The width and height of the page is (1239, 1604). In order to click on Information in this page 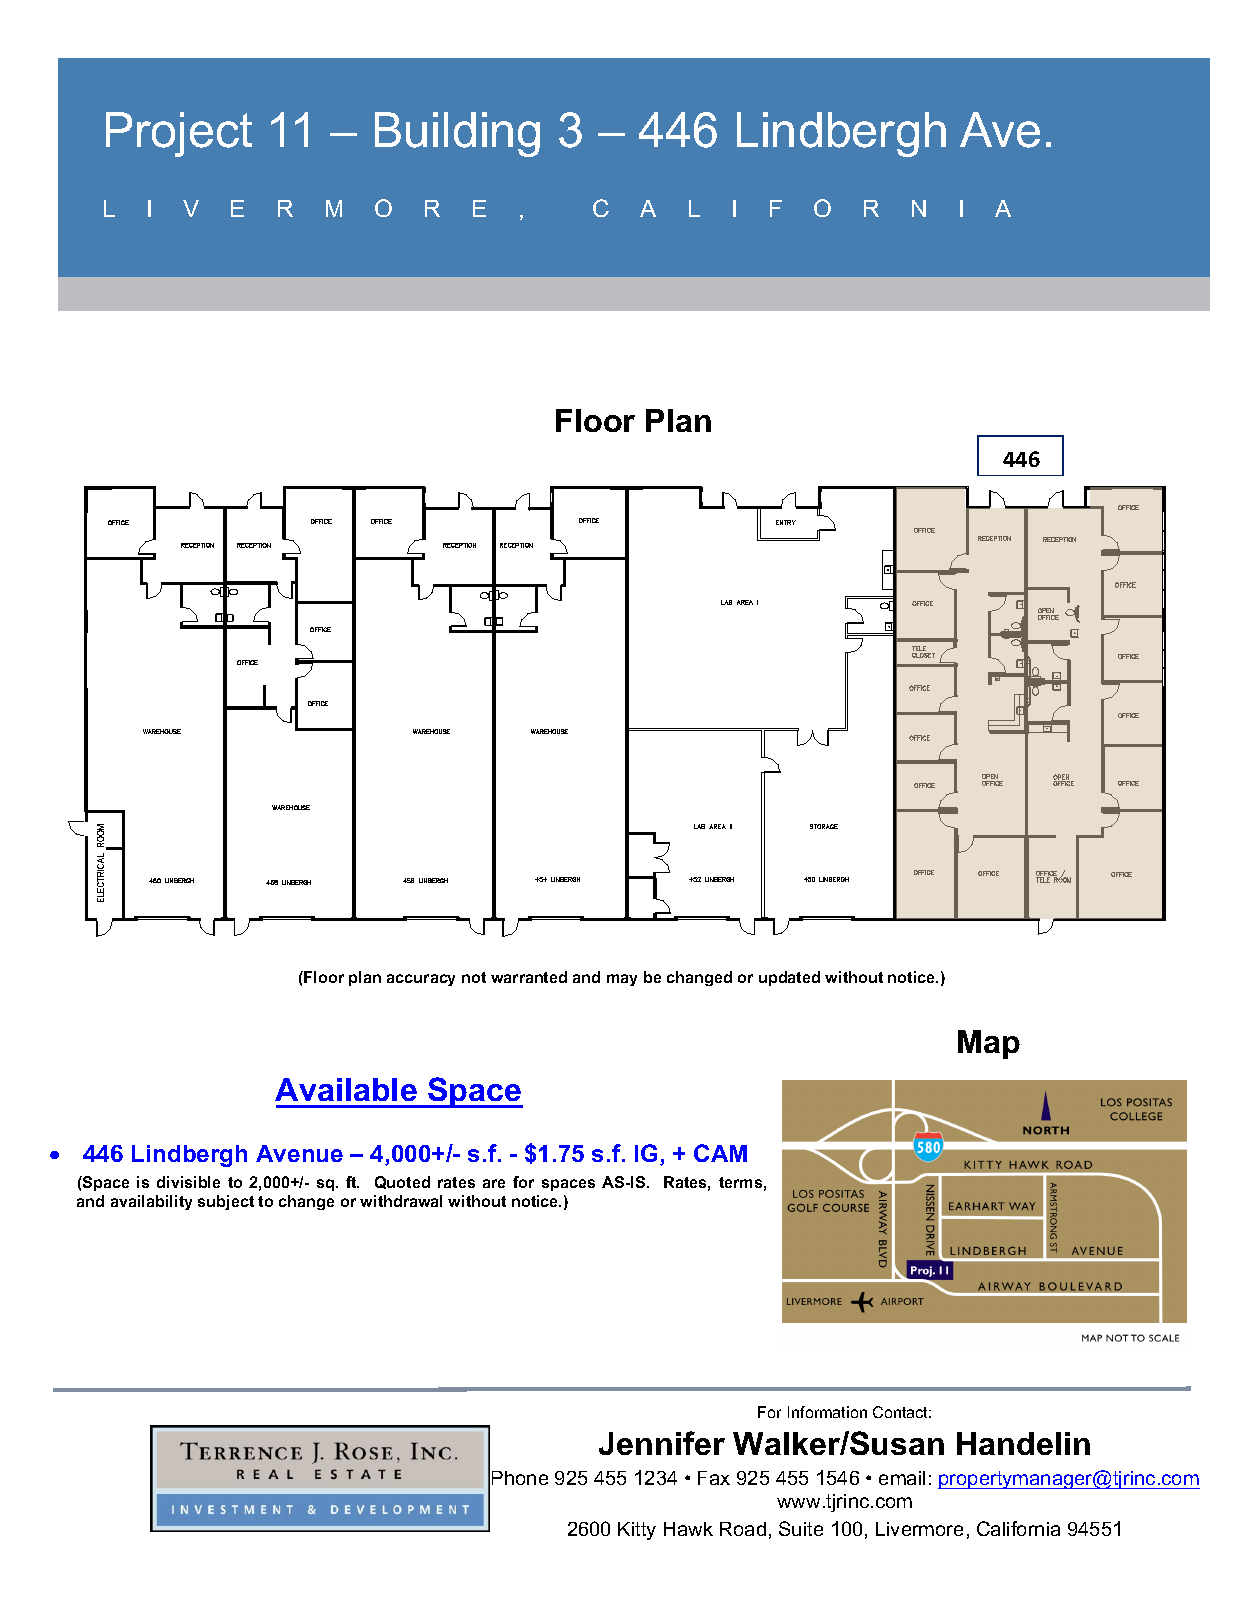, I will do `click(827, 1412)`.
